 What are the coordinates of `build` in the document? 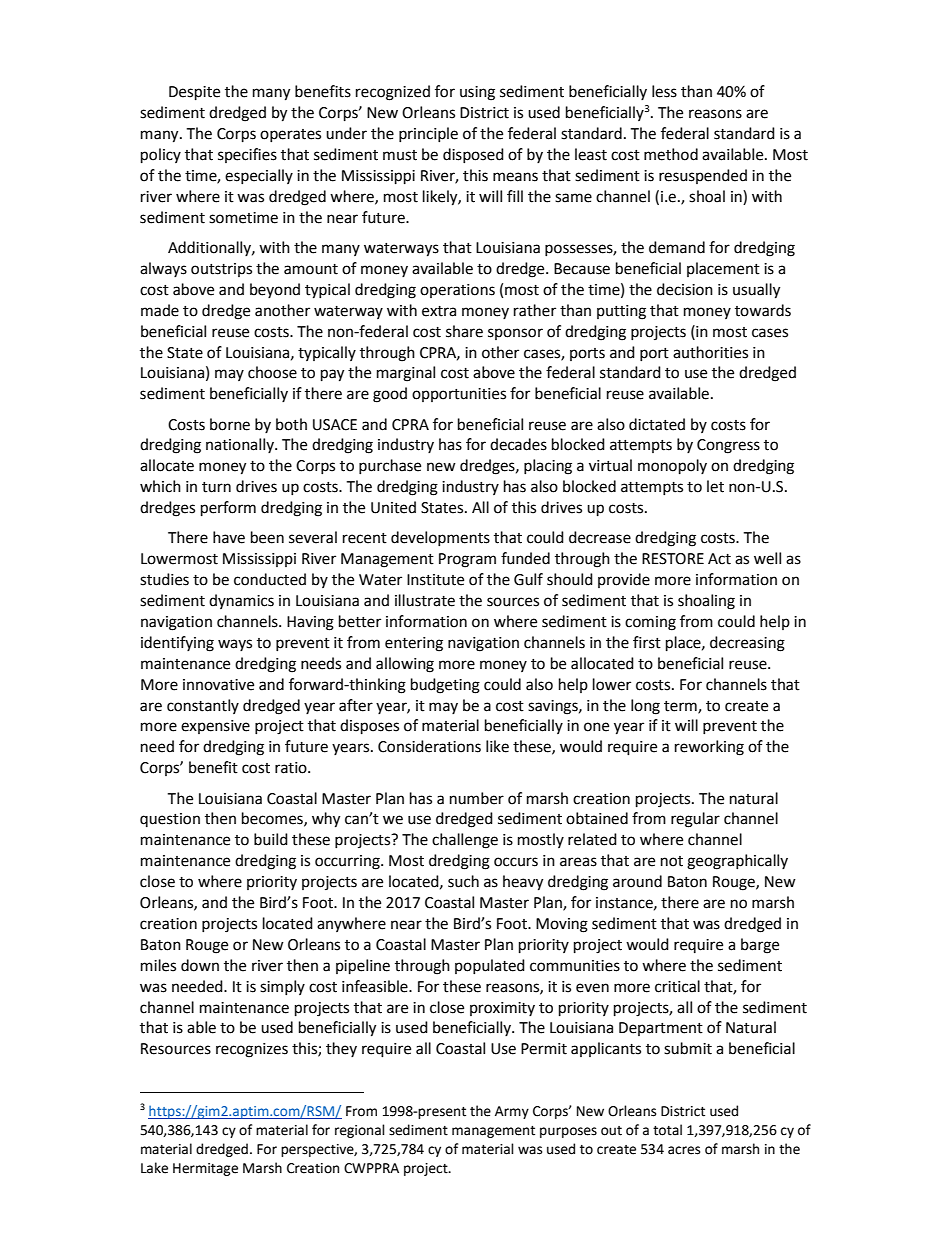 It's located at (271, 839).
